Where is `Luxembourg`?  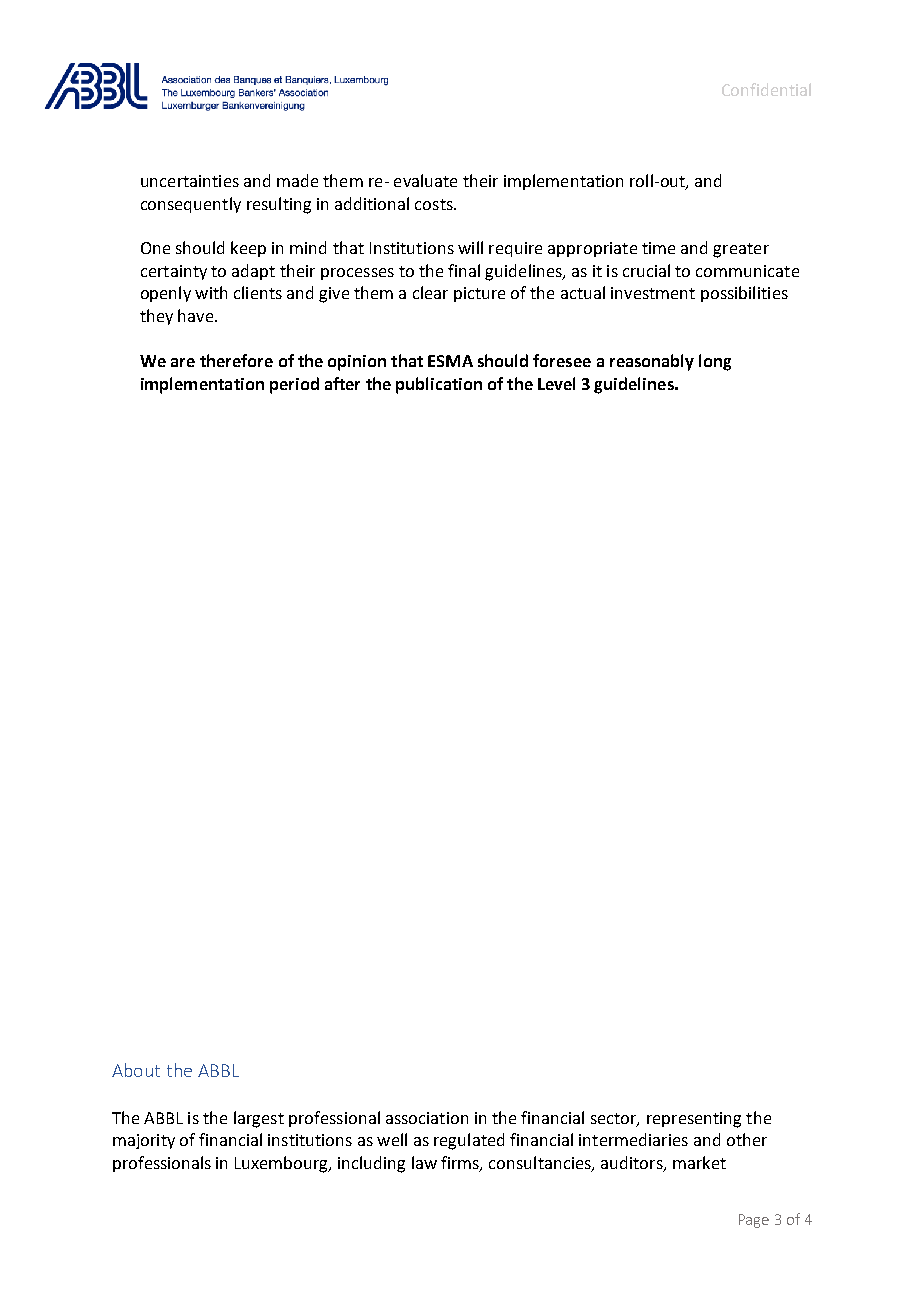
Luxembourg is located at coordinates (283, 1164).
